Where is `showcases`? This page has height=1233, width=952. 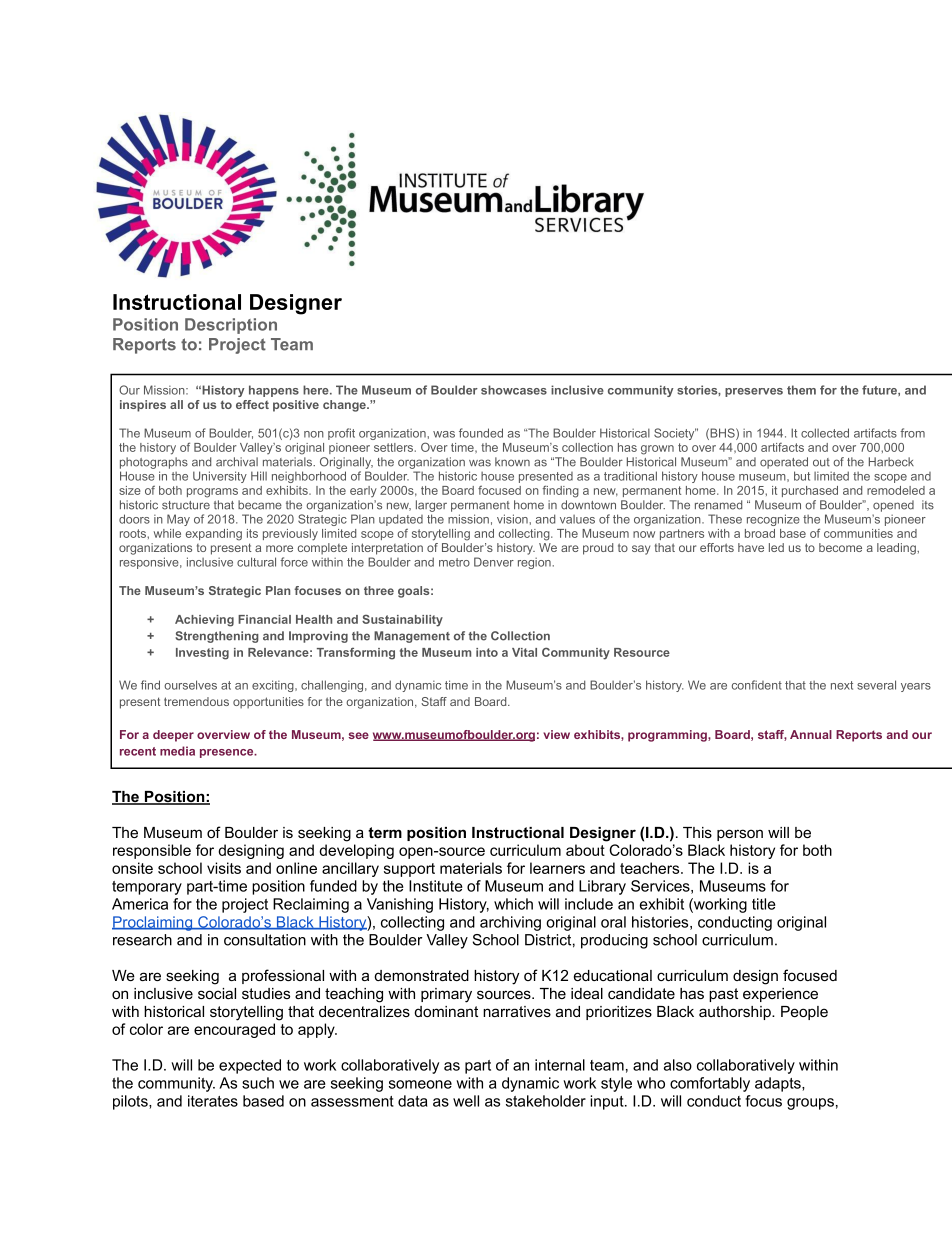
showcases is located at coordinates (514, 390).
